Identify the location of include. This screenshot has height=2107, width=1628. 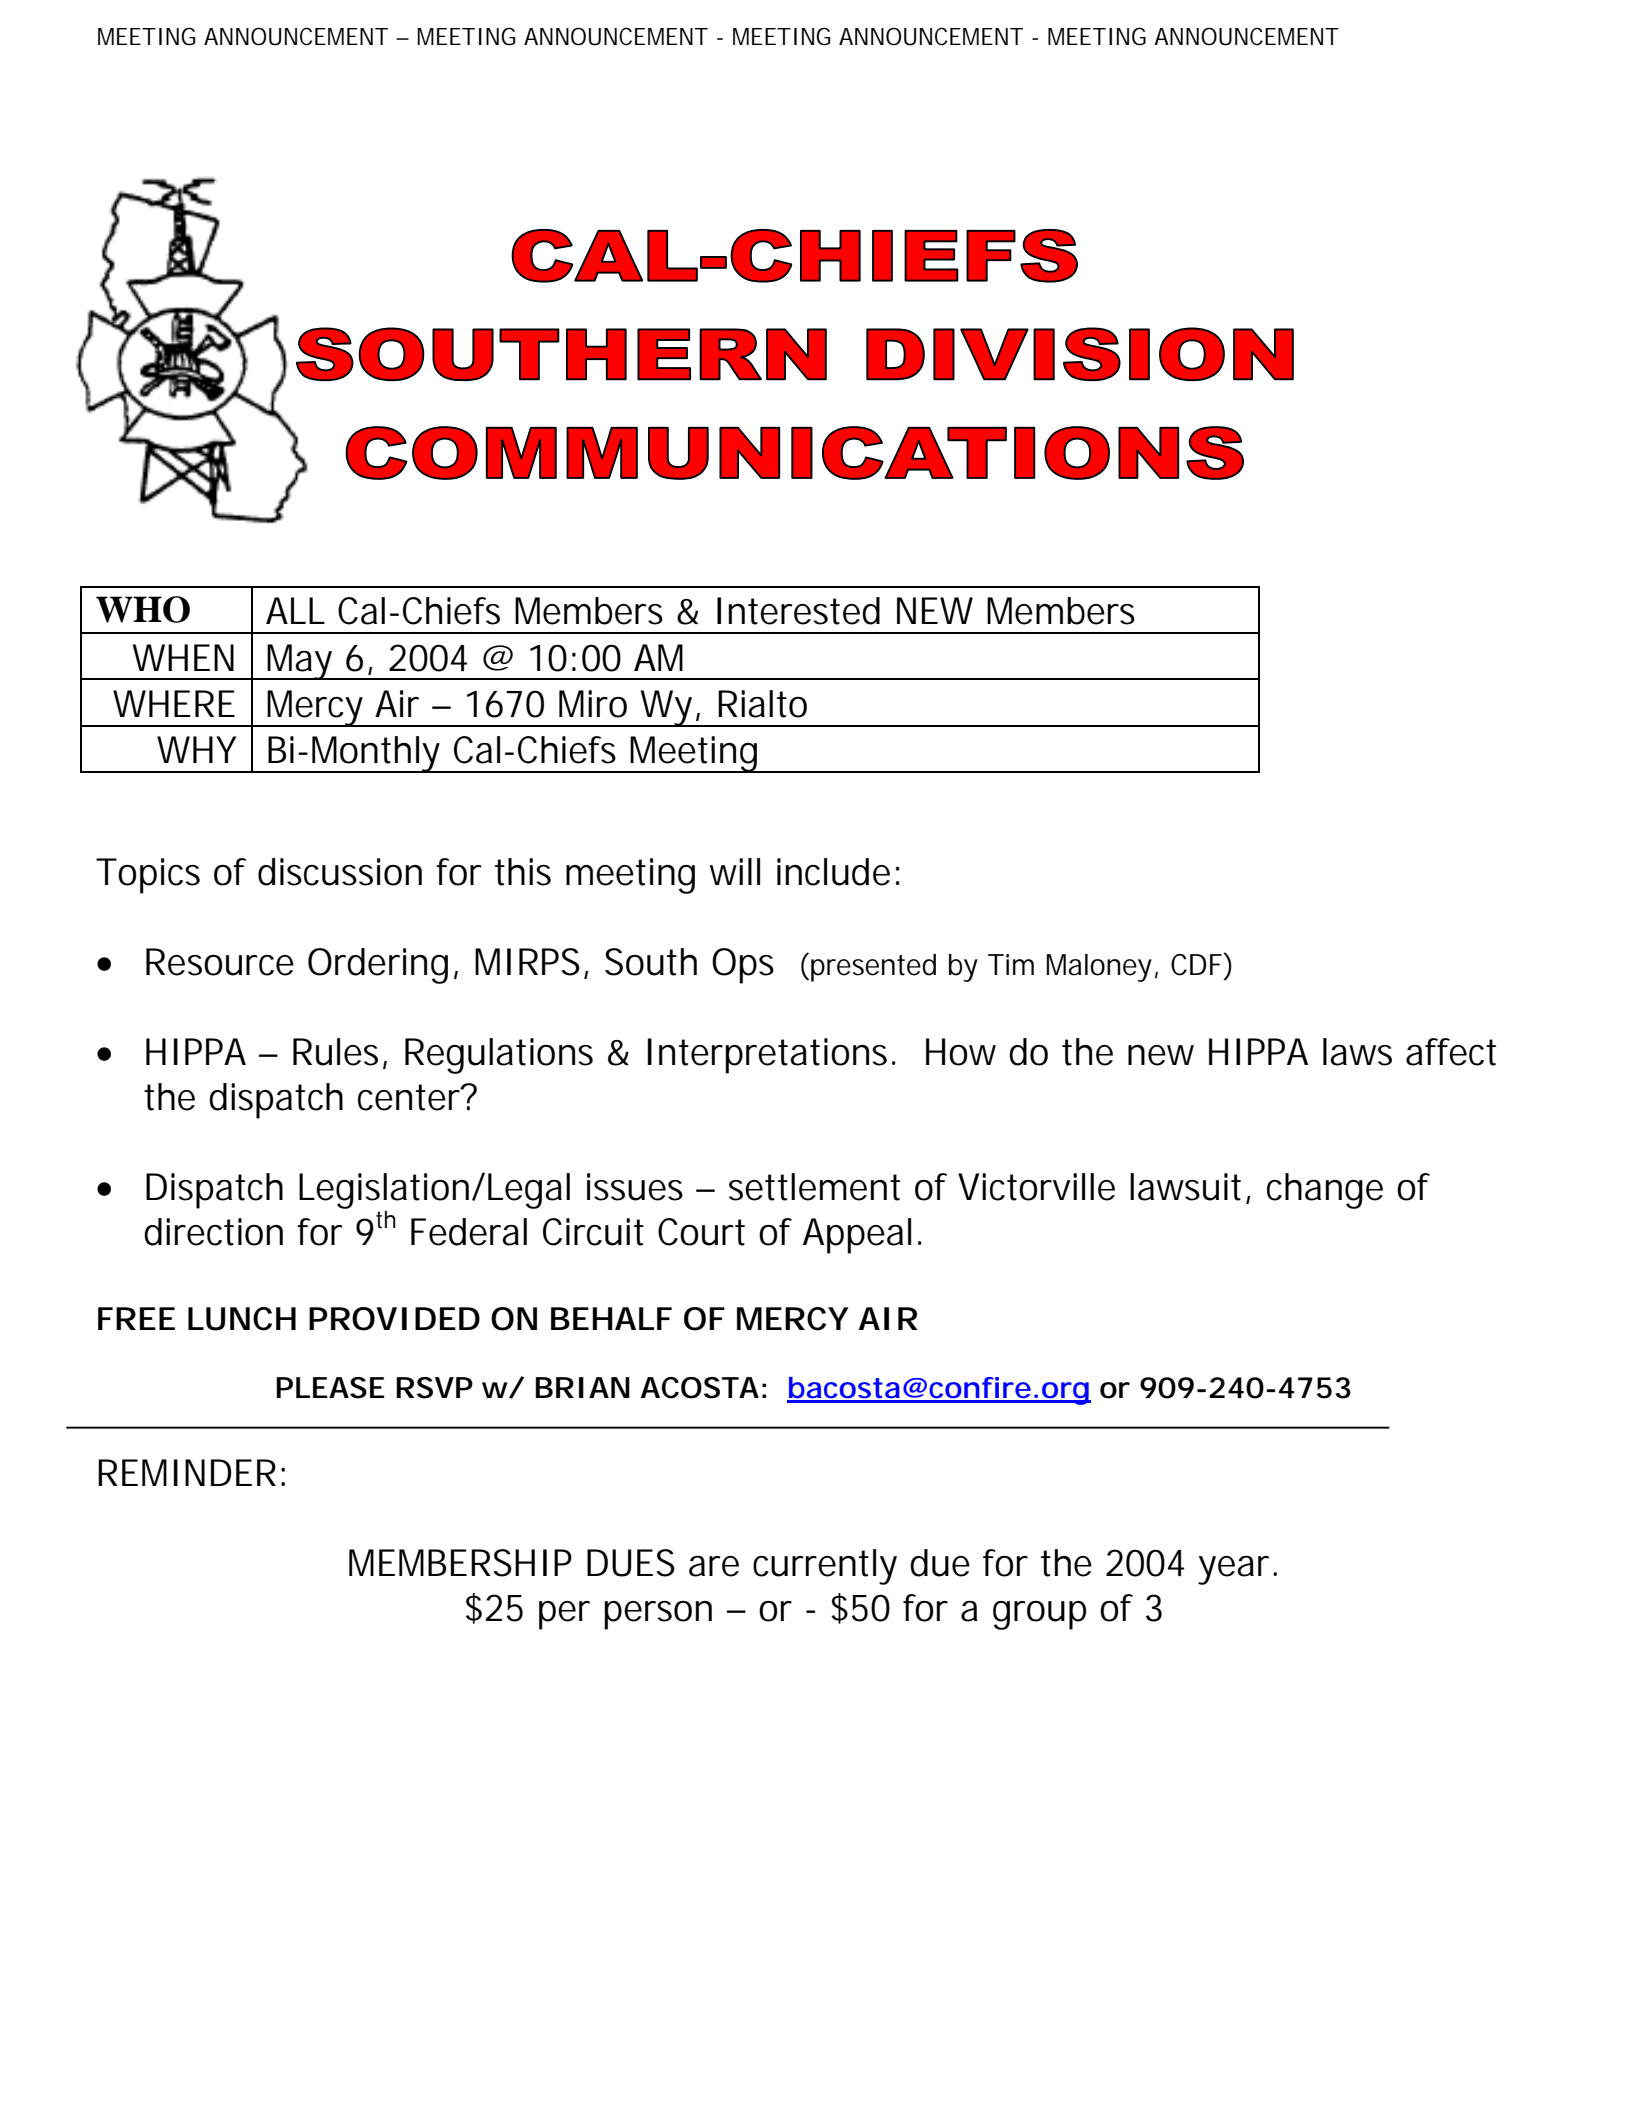
(833, 872).
